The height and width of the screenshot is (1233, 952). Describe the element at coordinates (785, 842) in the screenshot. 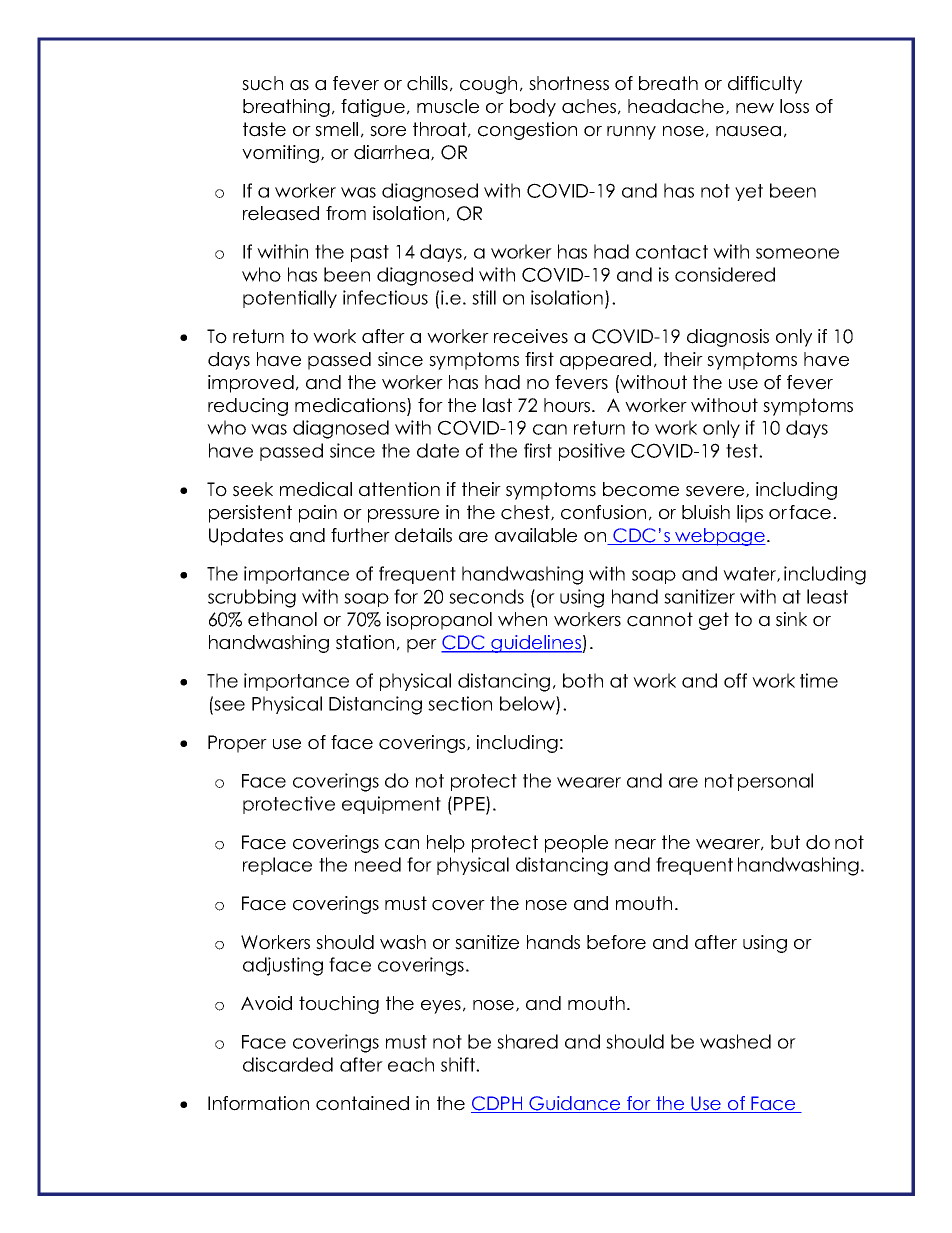

I see `but` at that location.
